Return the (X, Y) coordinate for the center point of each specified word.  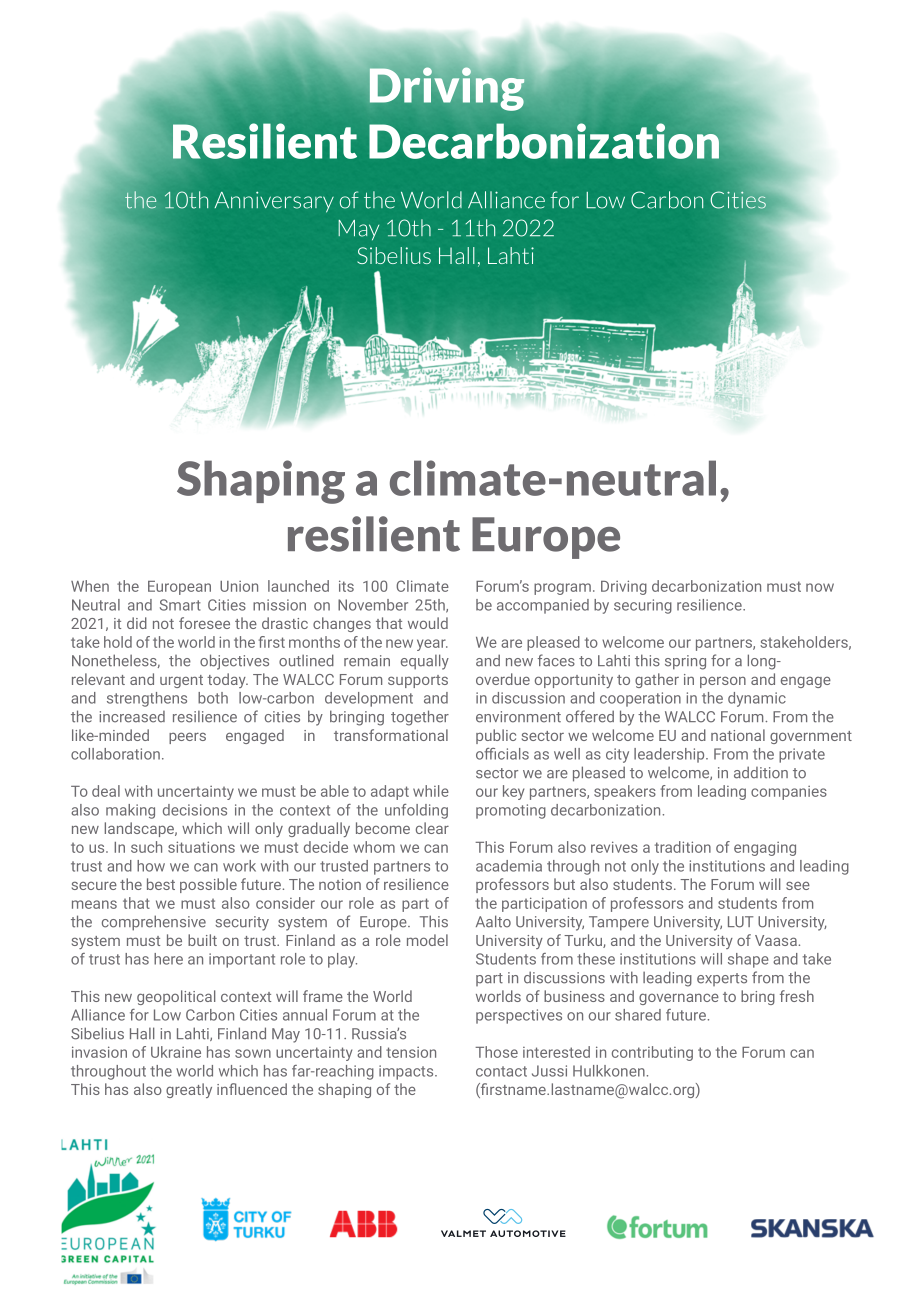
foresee (204, 623)
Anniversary (274, 202)
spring (685, 662)
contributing (652, 1053)
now (820, 587)
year (432, 645)
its (346, 586)
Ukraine (176, 1052)
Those (496, 1052)
